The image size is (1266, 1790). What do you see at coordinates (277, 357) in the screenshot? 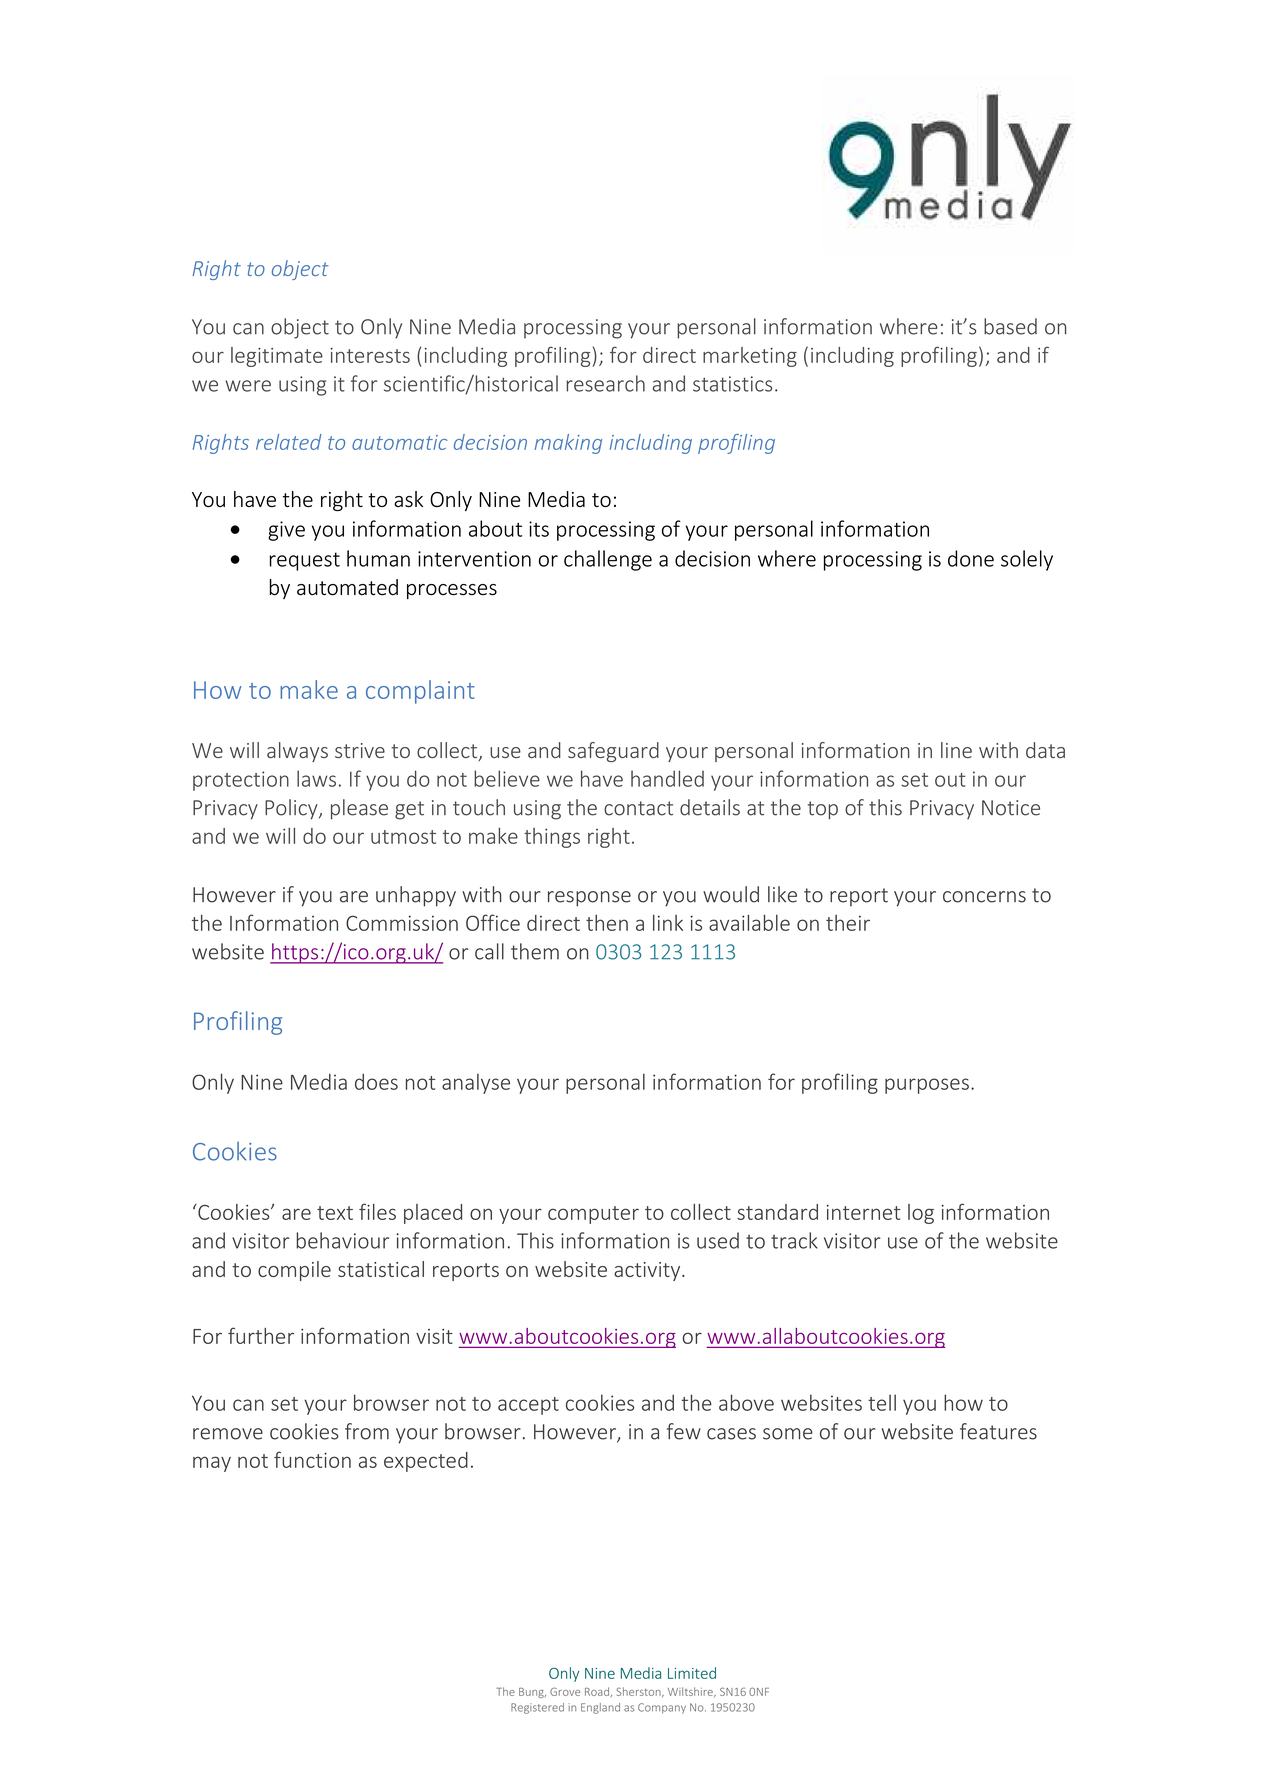
I see `legitimate` at bounding box center [277, 357].
